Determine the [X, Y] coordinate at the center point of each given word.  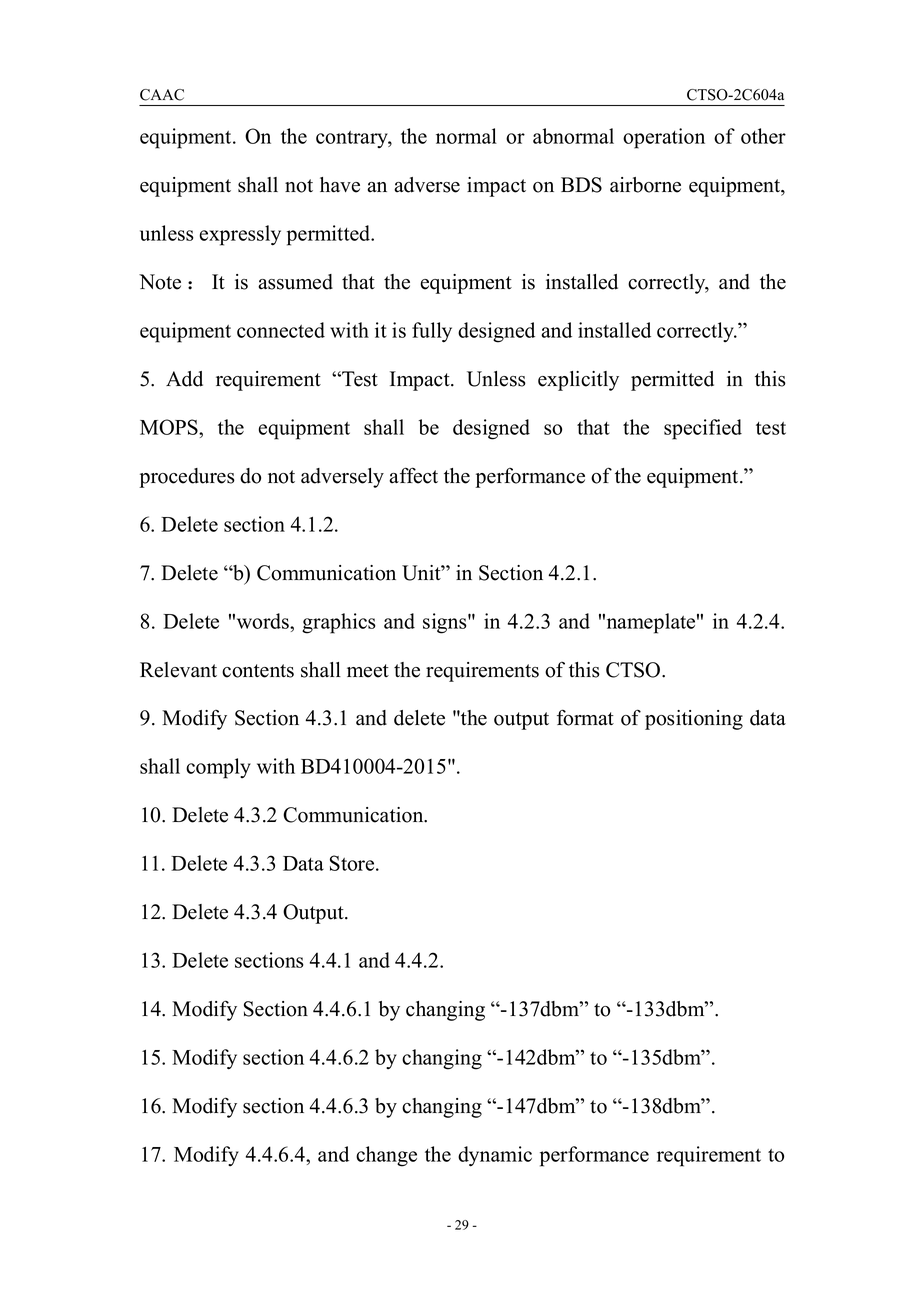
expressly [240, 235]
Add [184, 379]
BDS [581, 185]
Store [353, 863]
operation [664, 138]
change [386, 1156]
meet [368, 671]
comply [218, 768]
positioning [694, 720]
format [585, 717]
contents [258, 671]
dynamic [495, 1156]
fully [432, 332]
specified [703, 429]
